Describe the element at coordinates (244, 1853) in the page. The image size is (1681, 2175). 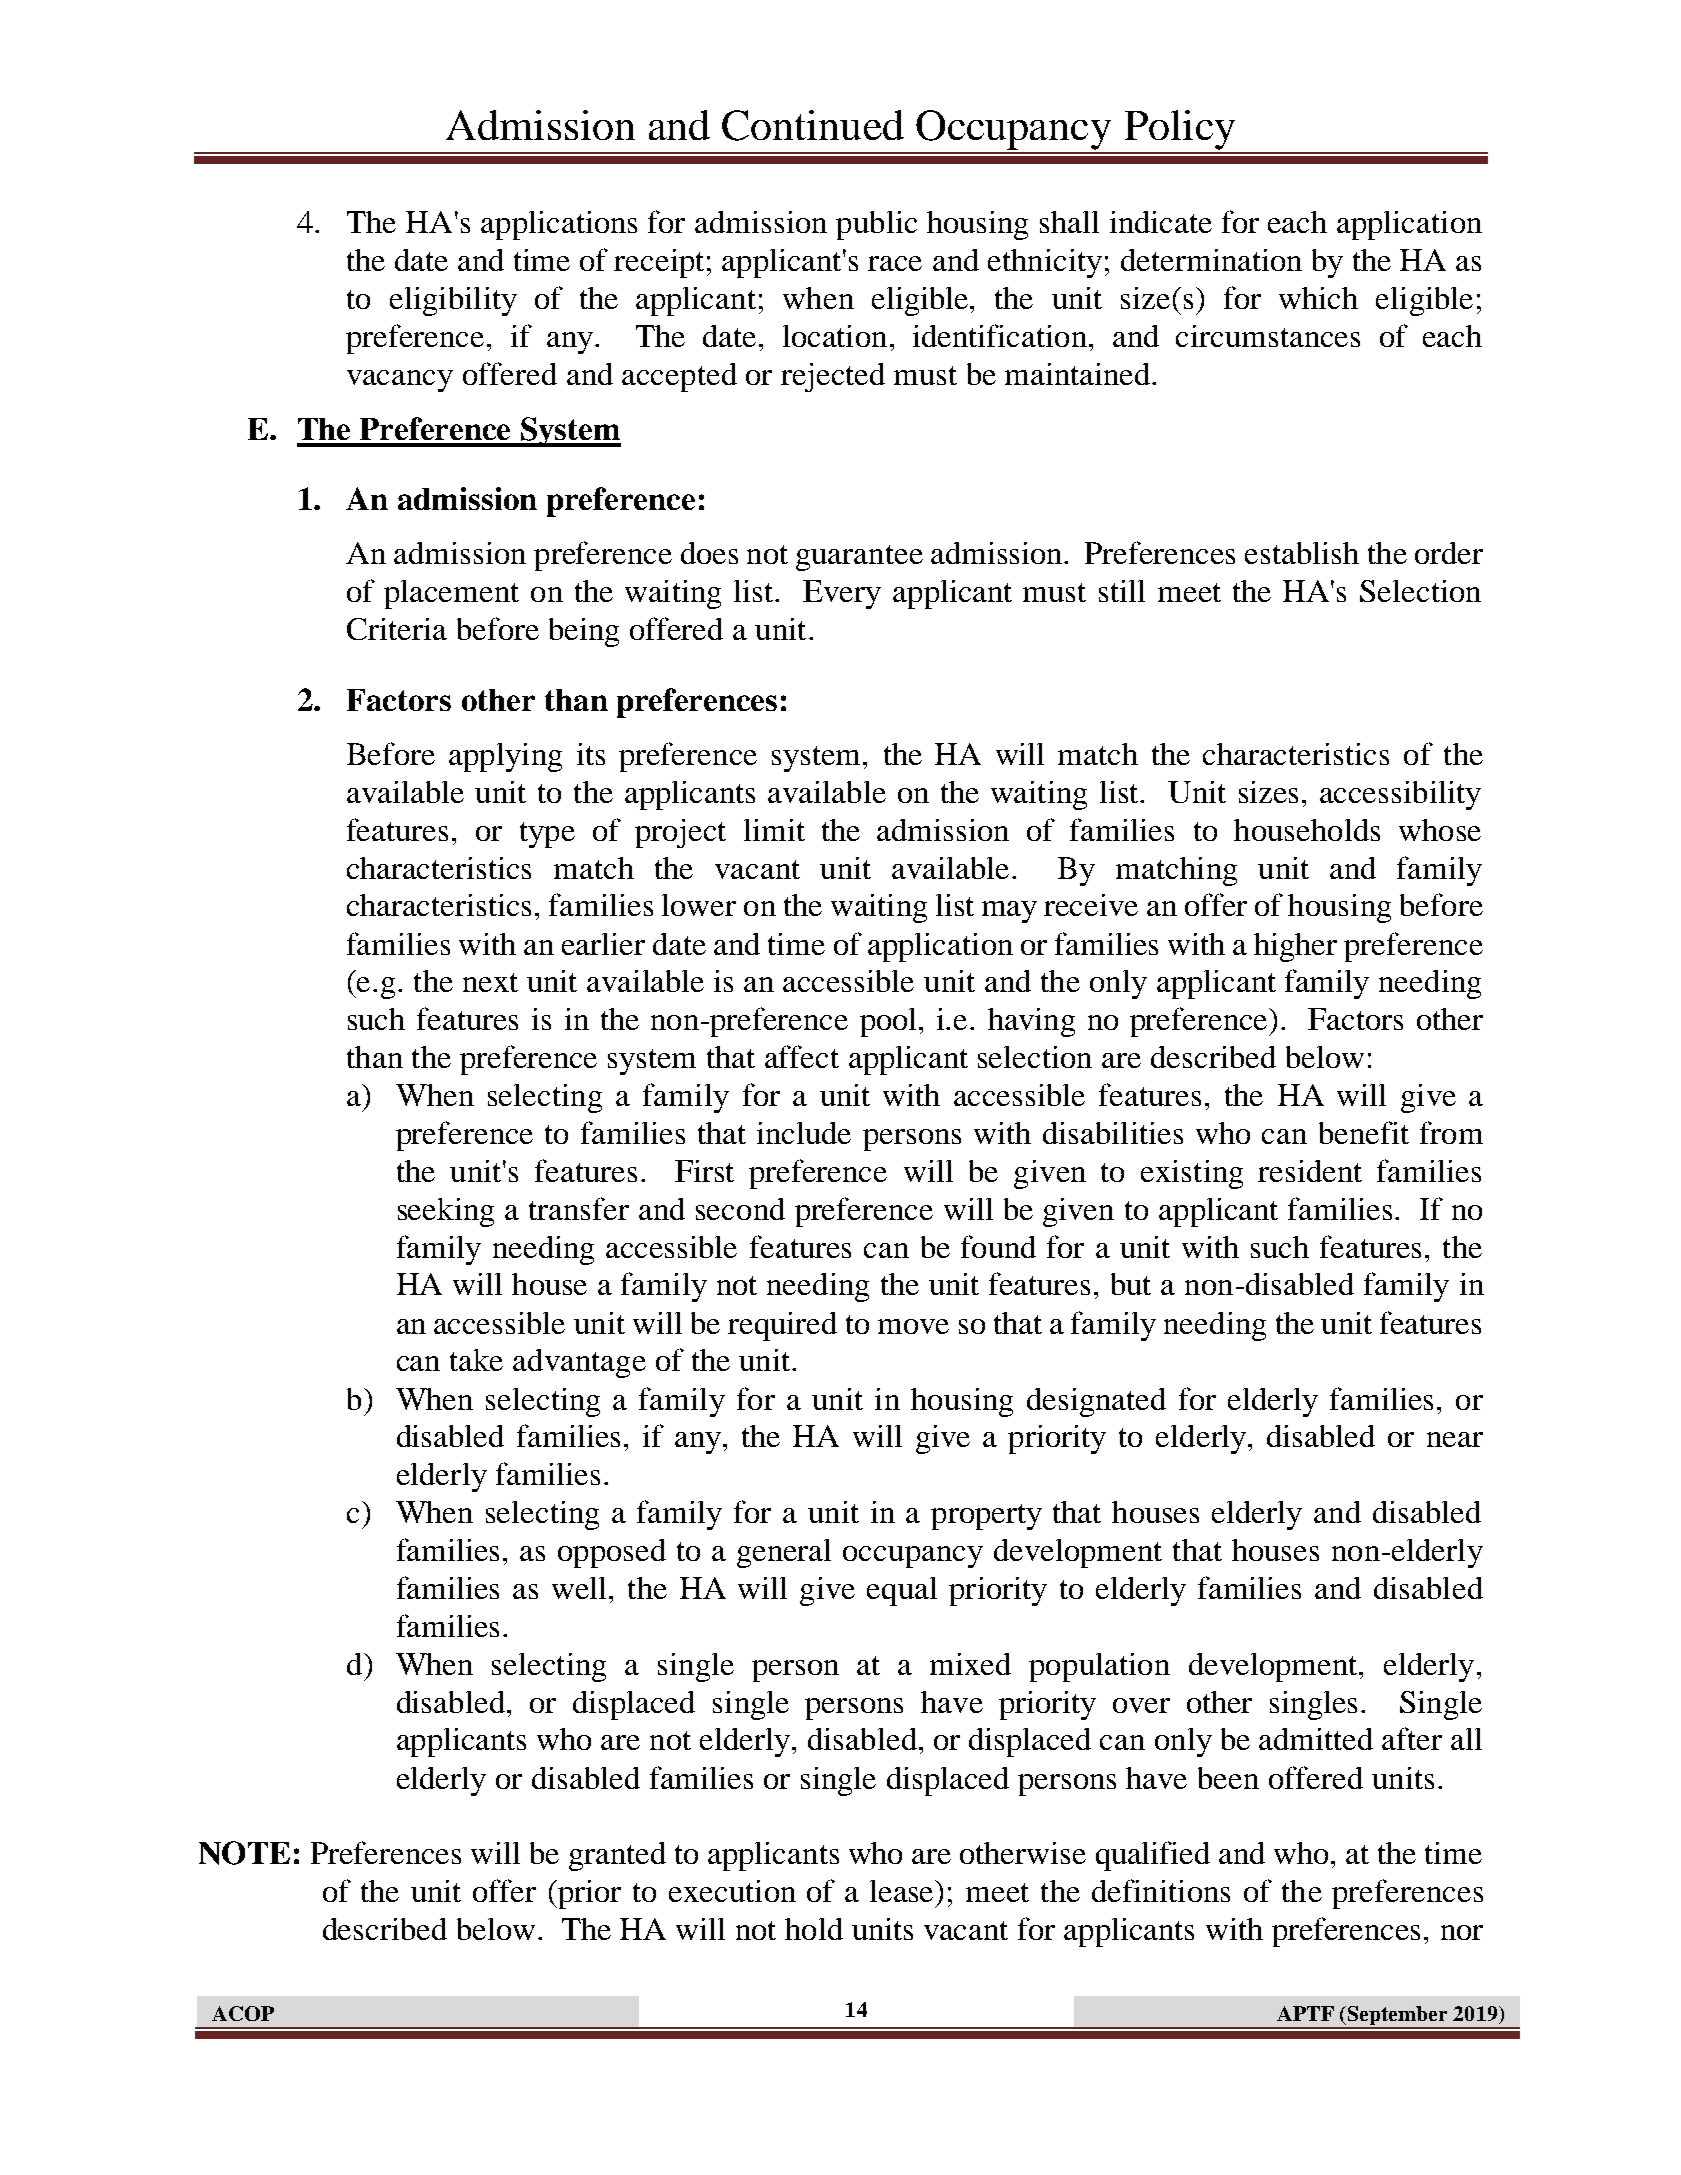
I see `NOTE` at that location.
